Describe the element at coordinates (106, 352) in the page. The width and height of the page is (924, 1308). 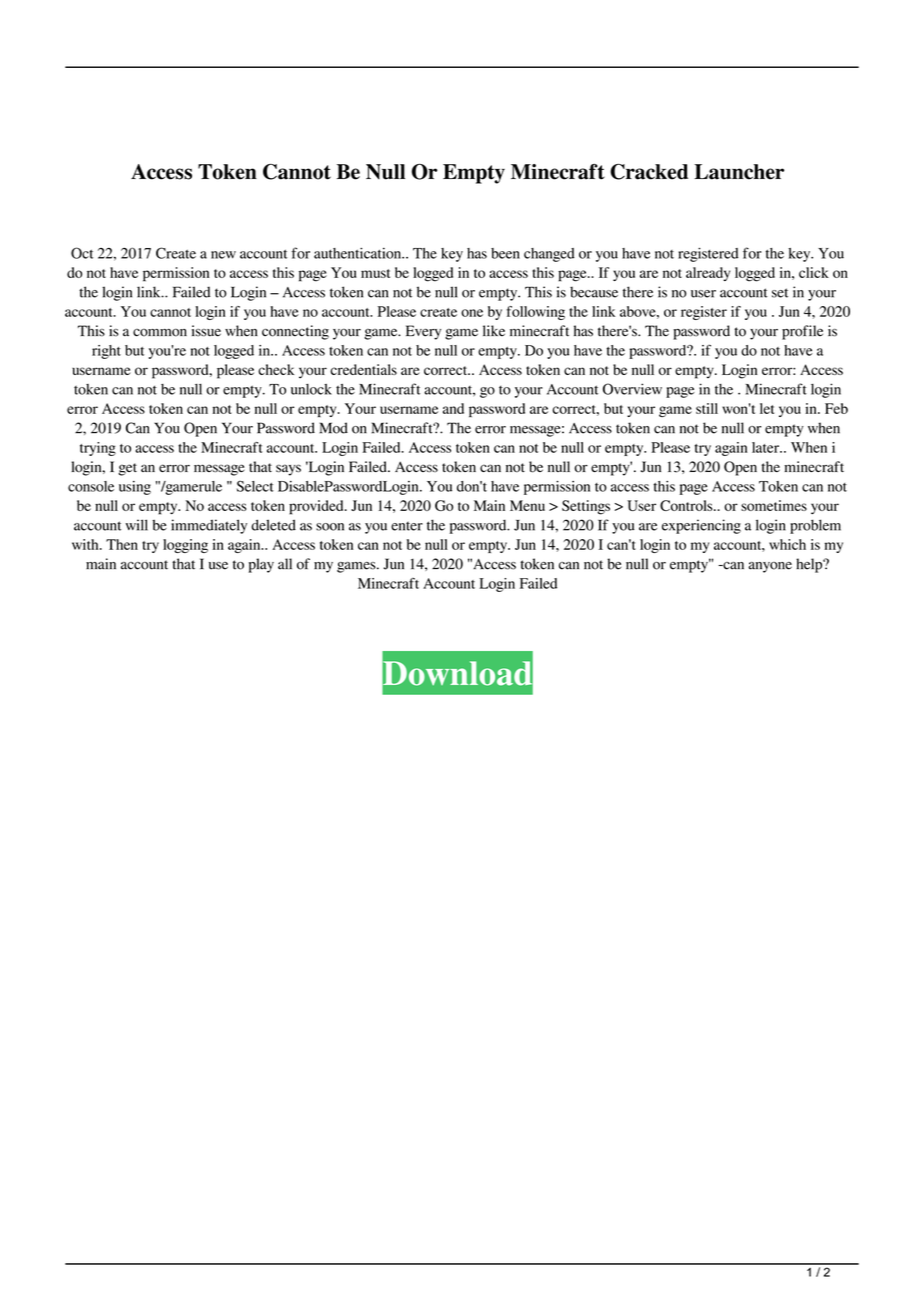
I see `right` at that location.
